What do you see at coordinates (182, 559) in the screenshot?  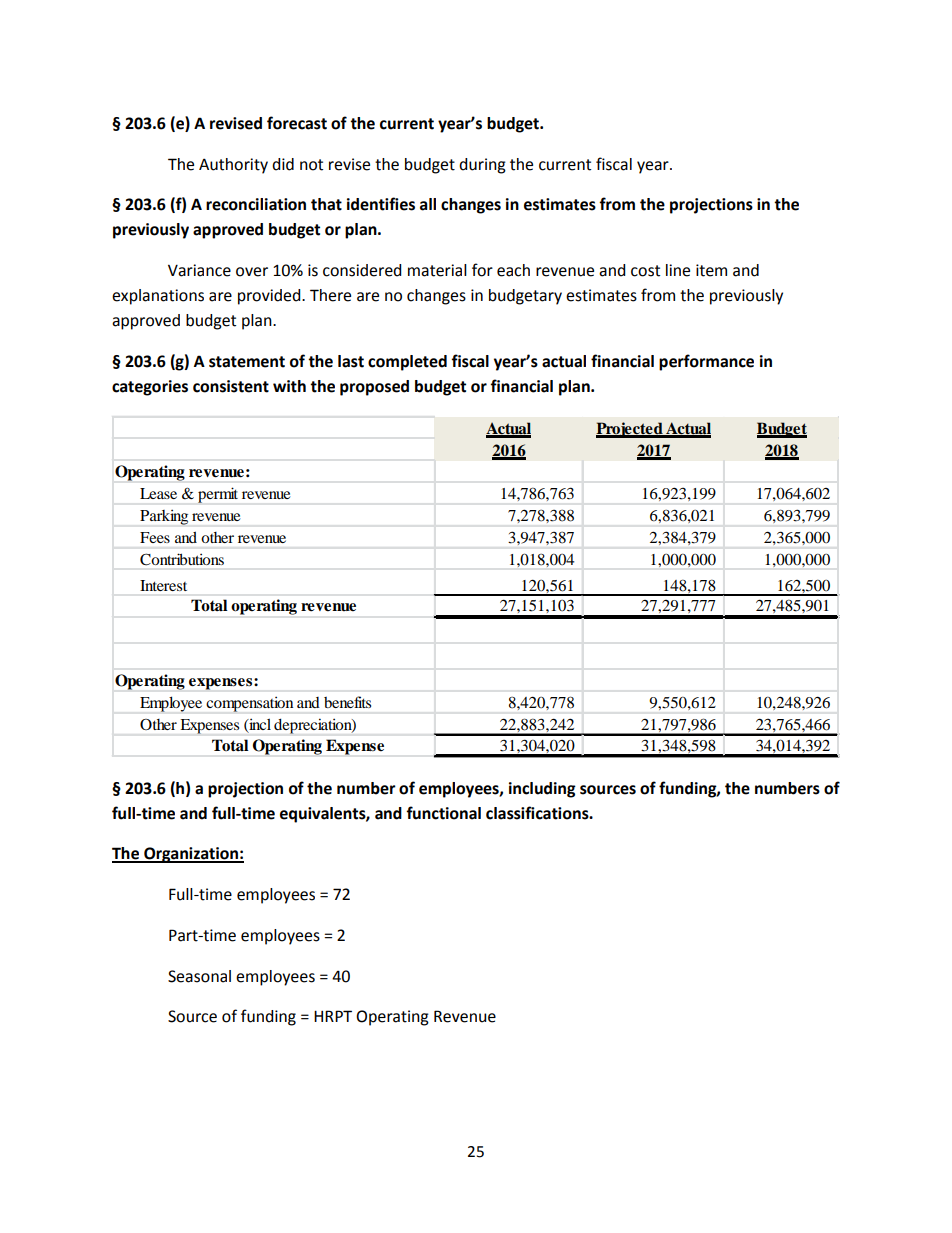 I see `Contributions` at bounding box center [182, 559].
